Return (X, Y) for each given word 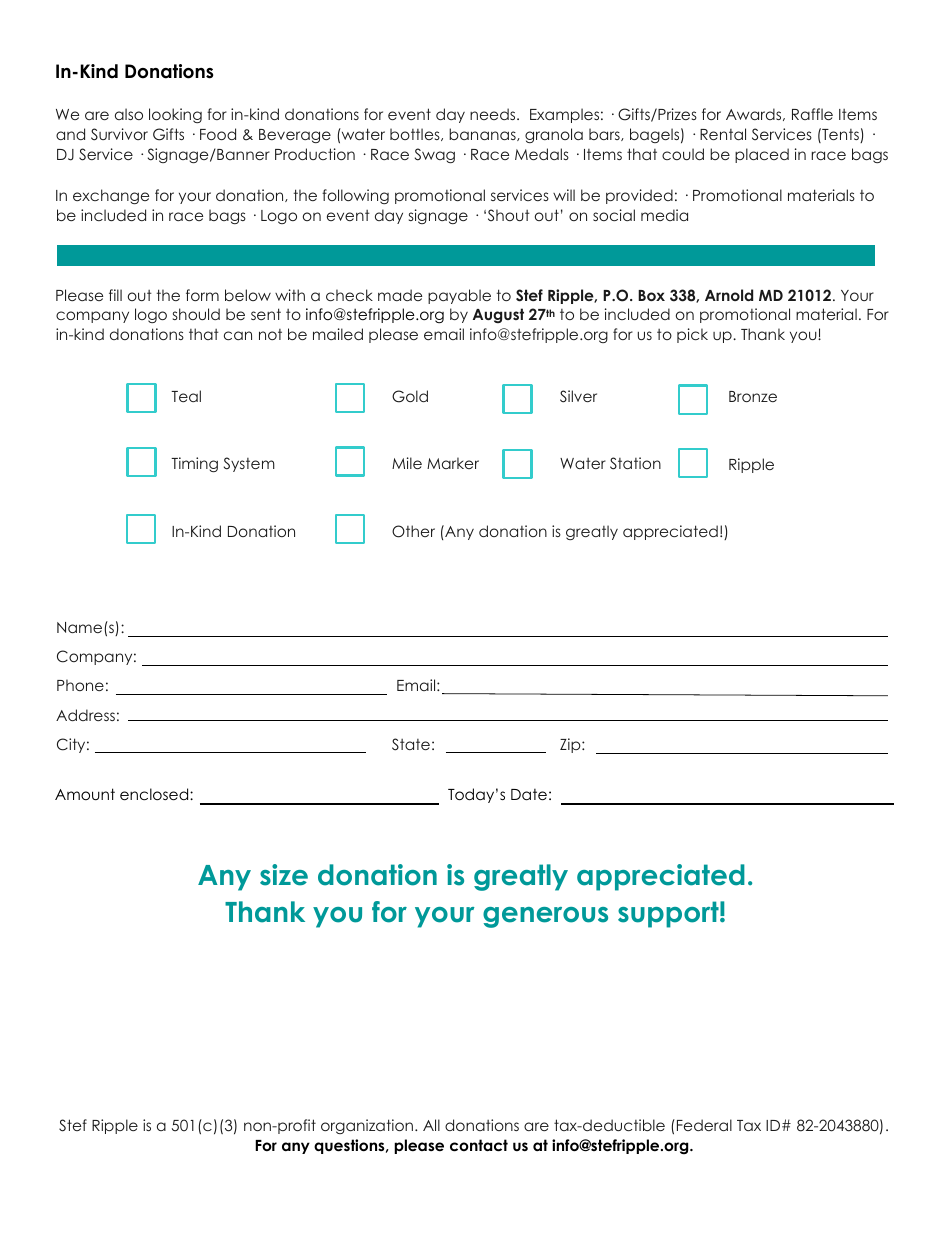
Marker (453, 463)
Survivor (119, 134)
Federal (704, 1125)
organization (368, 1126)
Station (635, 463)
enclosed (155, 794)
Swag (435, 155)
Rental (723, 134)
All (431, 1125)
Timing (194, 464)
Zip (571, 745)
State (411, 744)
